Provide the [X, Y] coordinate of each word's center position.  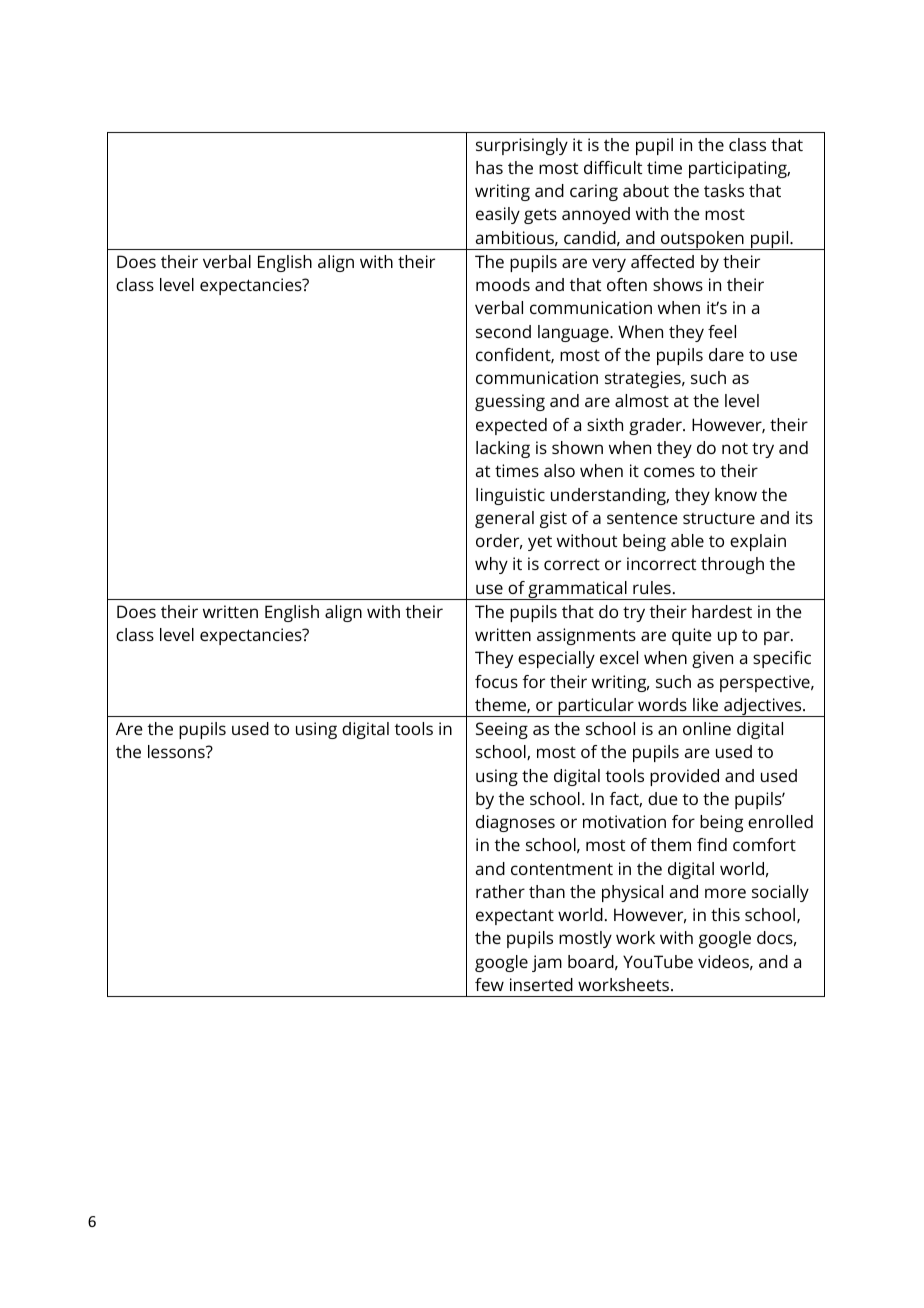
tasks [724, 190]
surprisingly [522, 146]
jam [547, 963]
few [489, 984]
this [725, 914]
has [489, 167]
